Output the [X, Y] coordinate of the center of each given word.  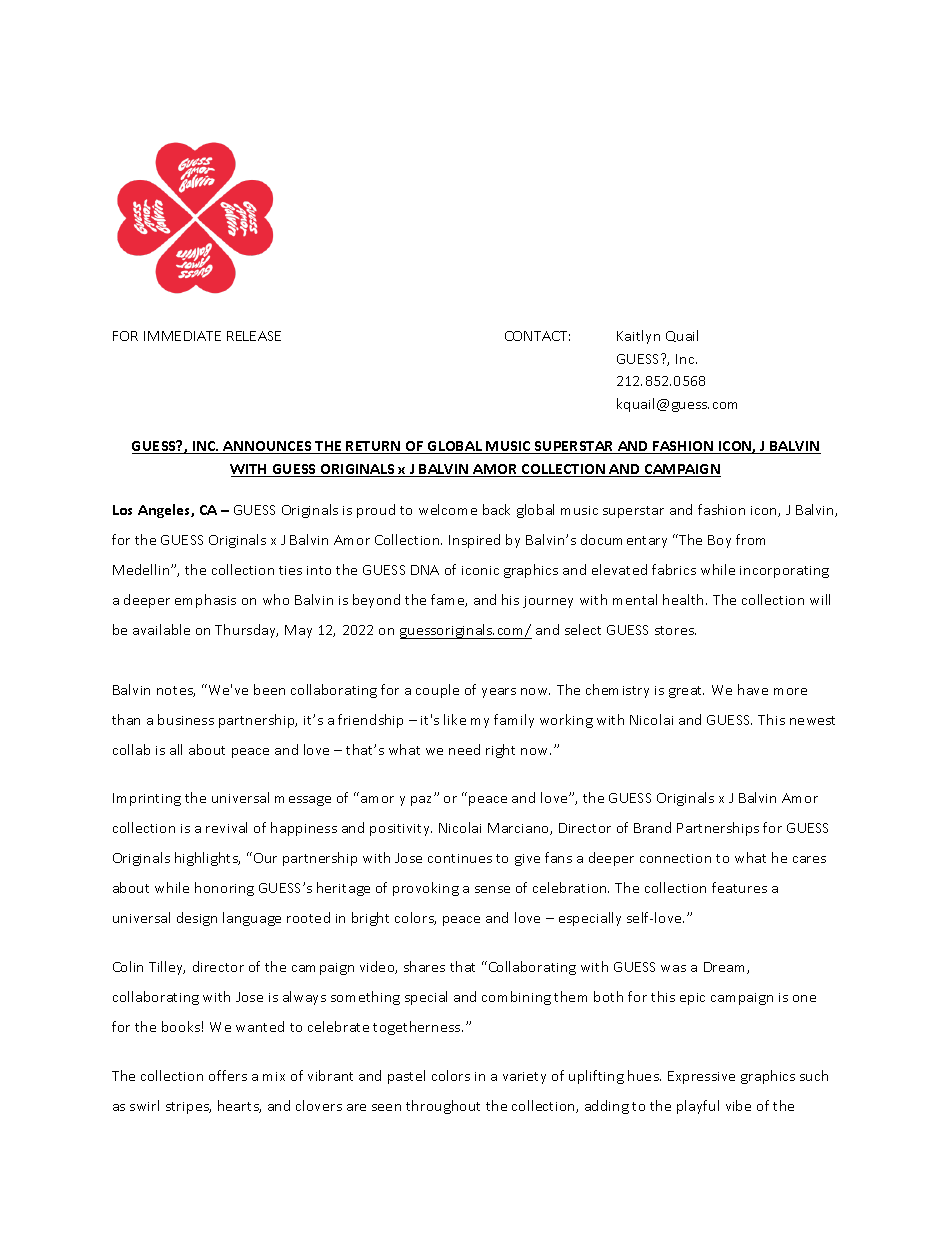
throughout [443, 1107]
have [753, 689]
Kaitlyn [638, 337]
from [750, 539]
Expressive [701, 1077]
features [739, 887]
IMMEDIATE [182, 336]
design [197, 919]
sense [492, 889]
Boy [719, 541]
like [455, 719]
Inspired [474, 541]
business [186, 719]
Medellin [142, 569]
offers [228, 1075]
